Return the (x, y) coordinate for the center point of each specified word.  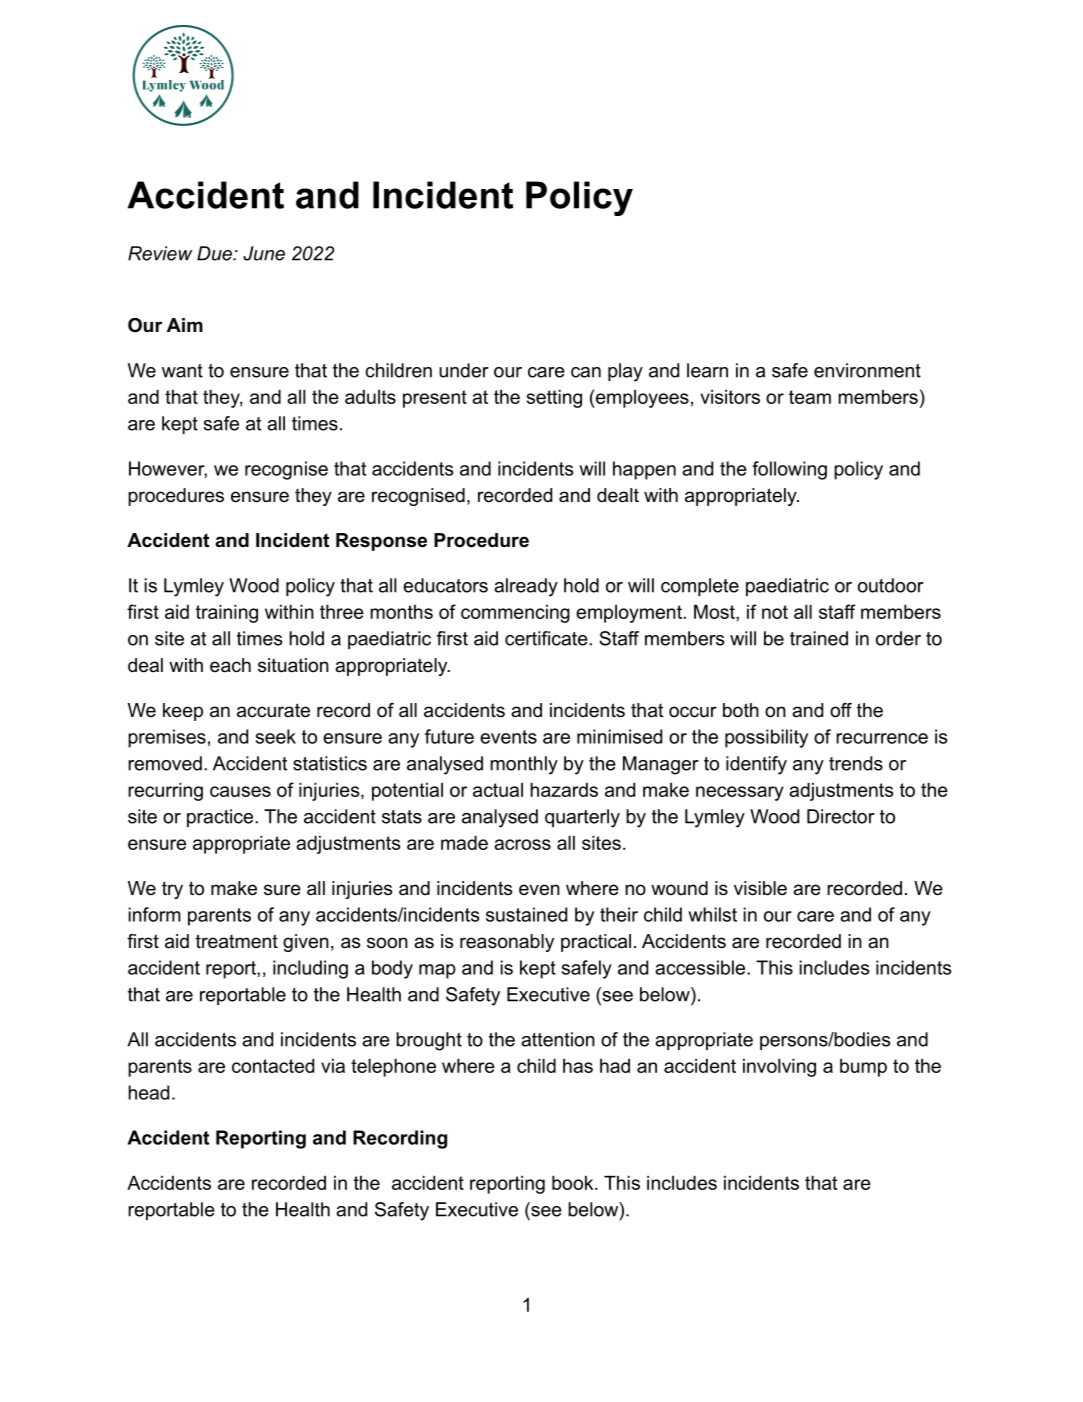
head (148, 1092)
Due (215, 253)
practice (221, 818)
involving (779, 1068)
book (574, 1183)
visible (760, 888)
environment (867, 370)
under (464, 370)
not (775, 612)
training (227, 614)
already (526, 587)
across (522, 844)
